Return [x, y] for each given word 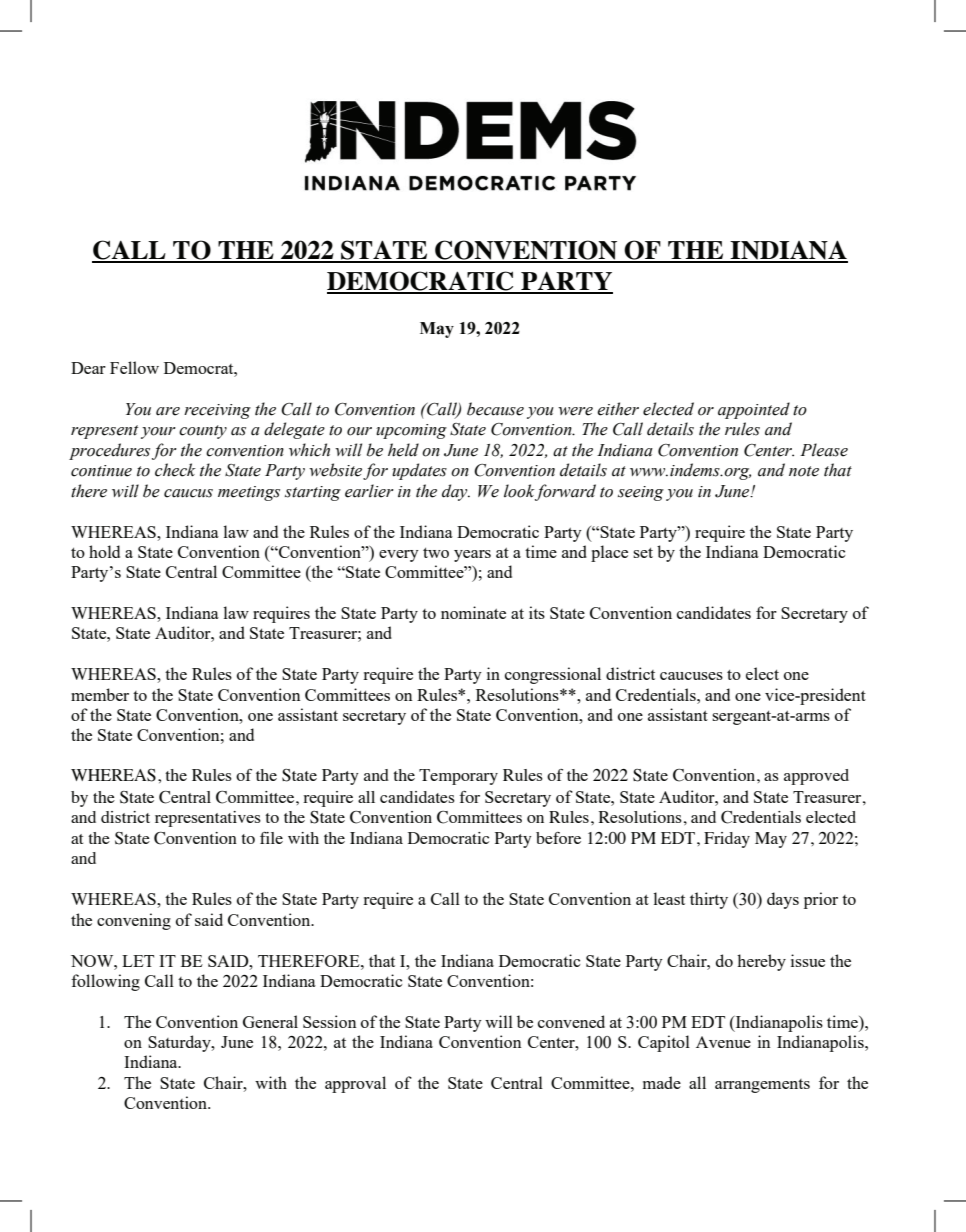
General [270, 1021]
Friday [727, 840]
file [271, 838]
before [558, 838]
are [168, 411]
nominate [473, 612]
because [495, 409]
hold [104, 551]
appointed [754, 410]
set [643, 553]
